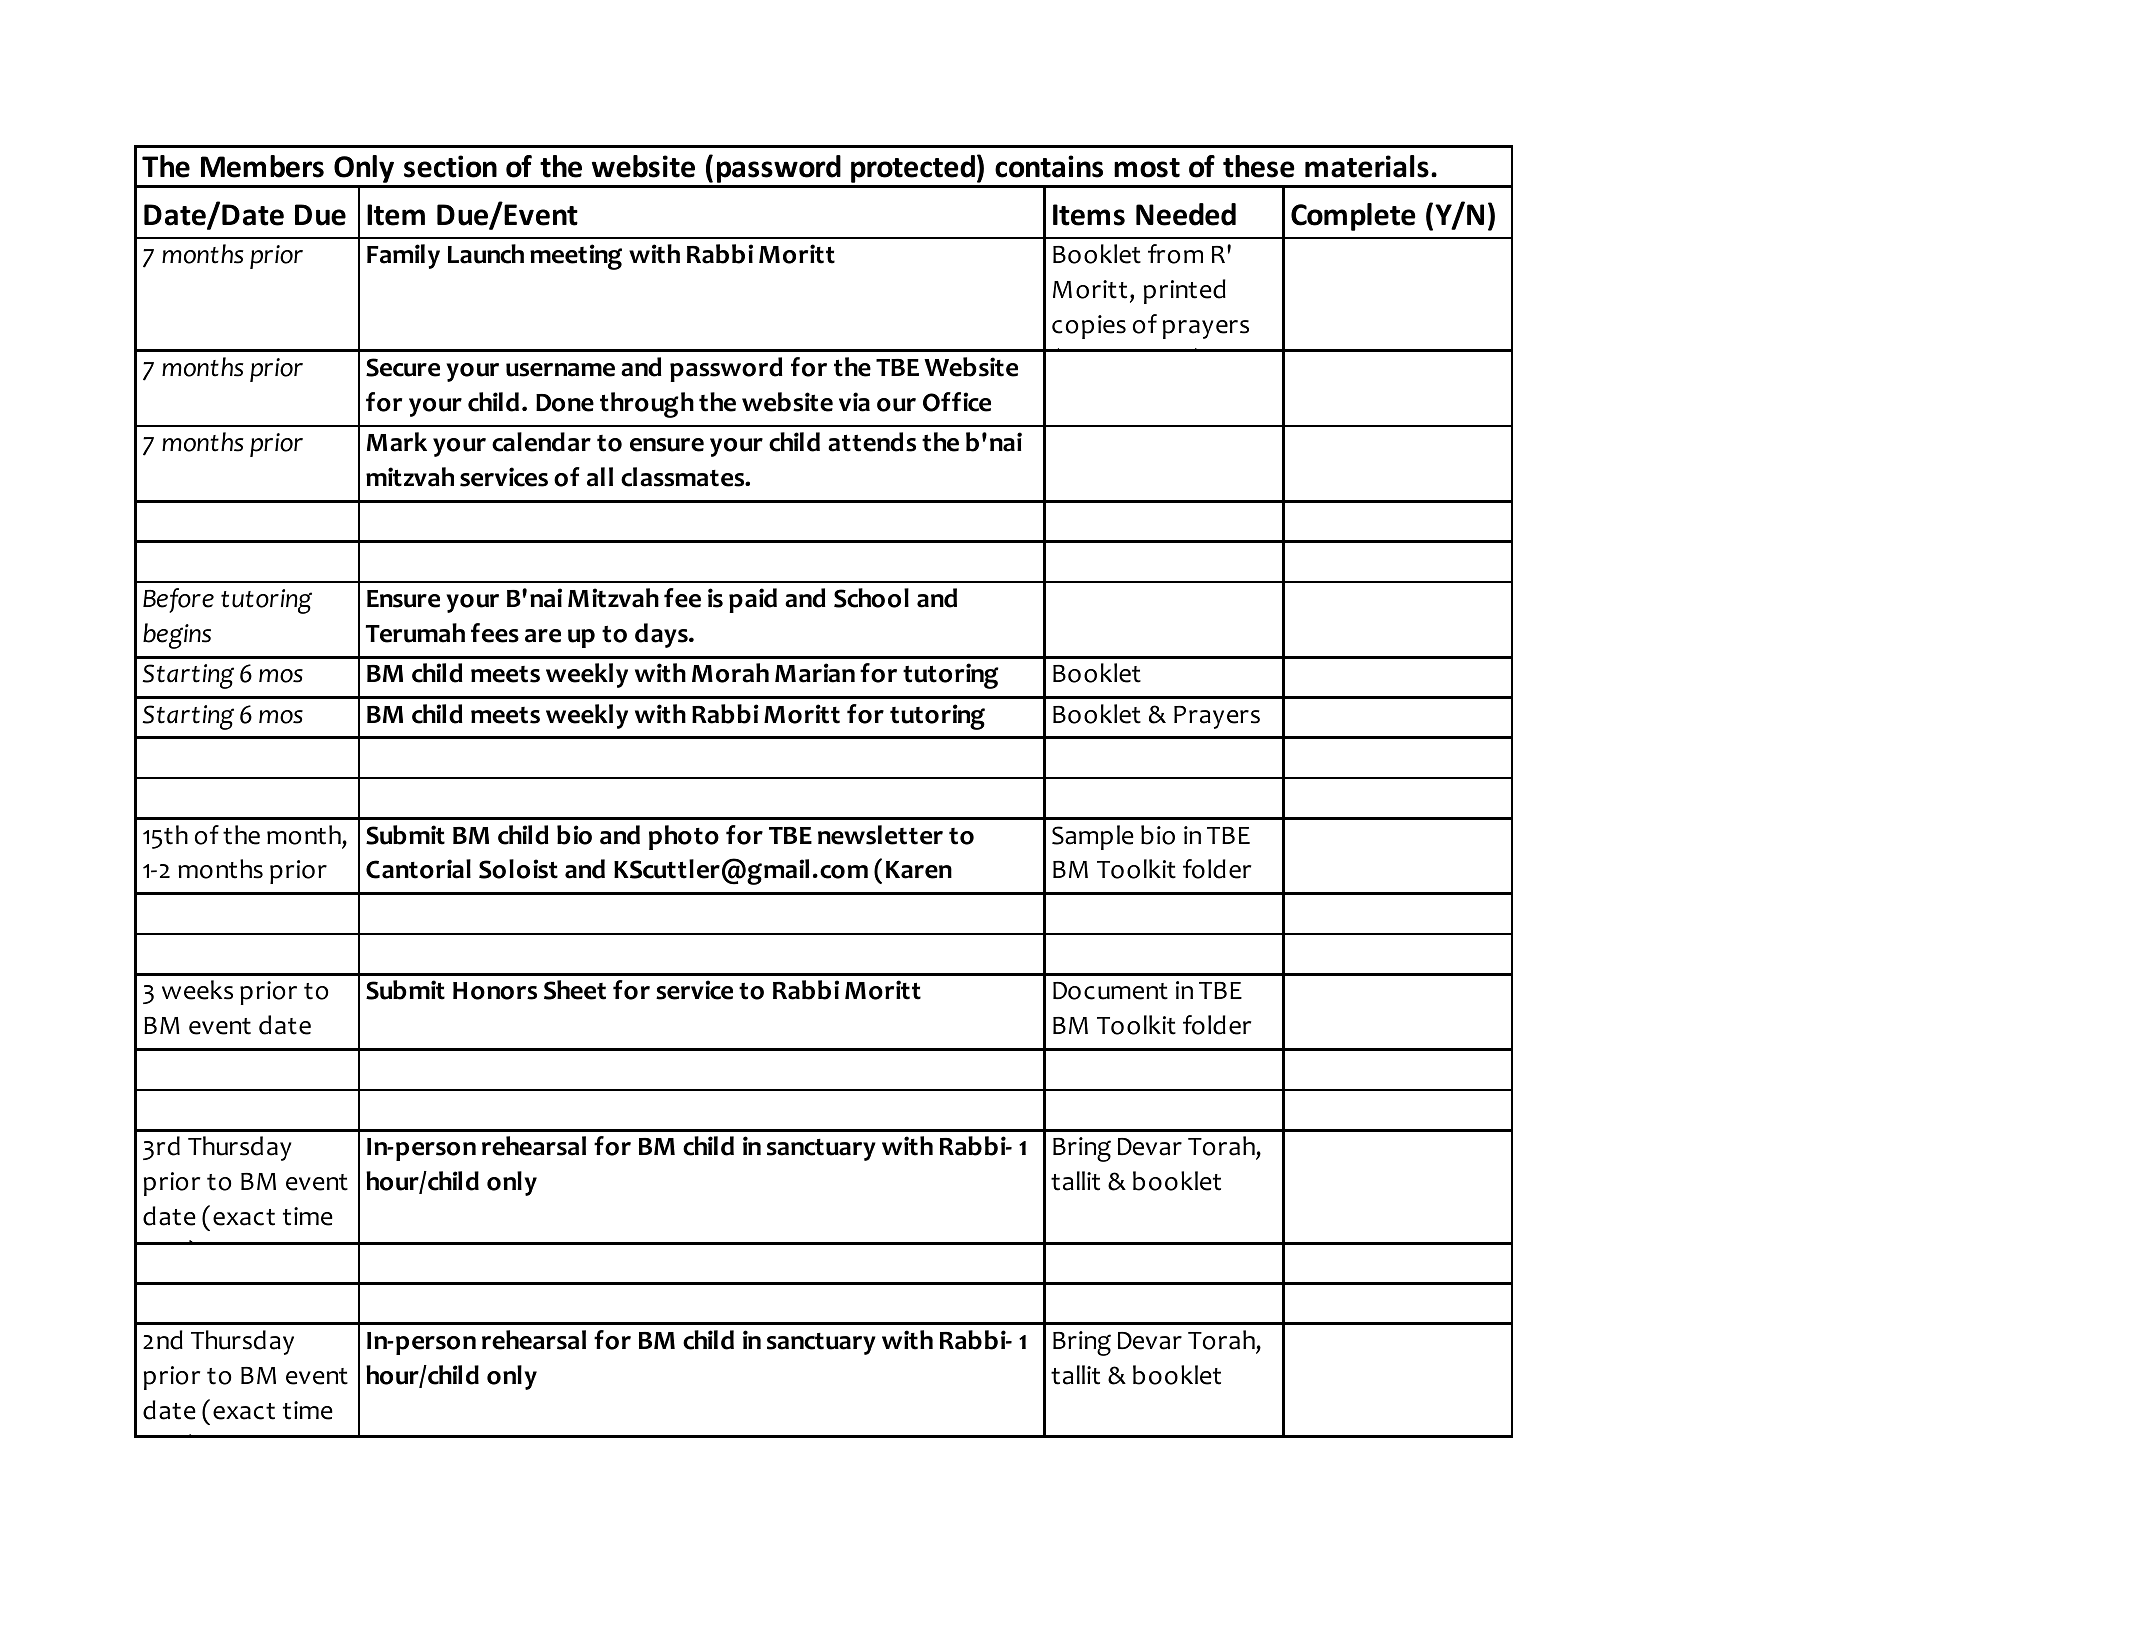  Describe the element at coordinates (576, 257) in the page. I see `meeting` at that location.
